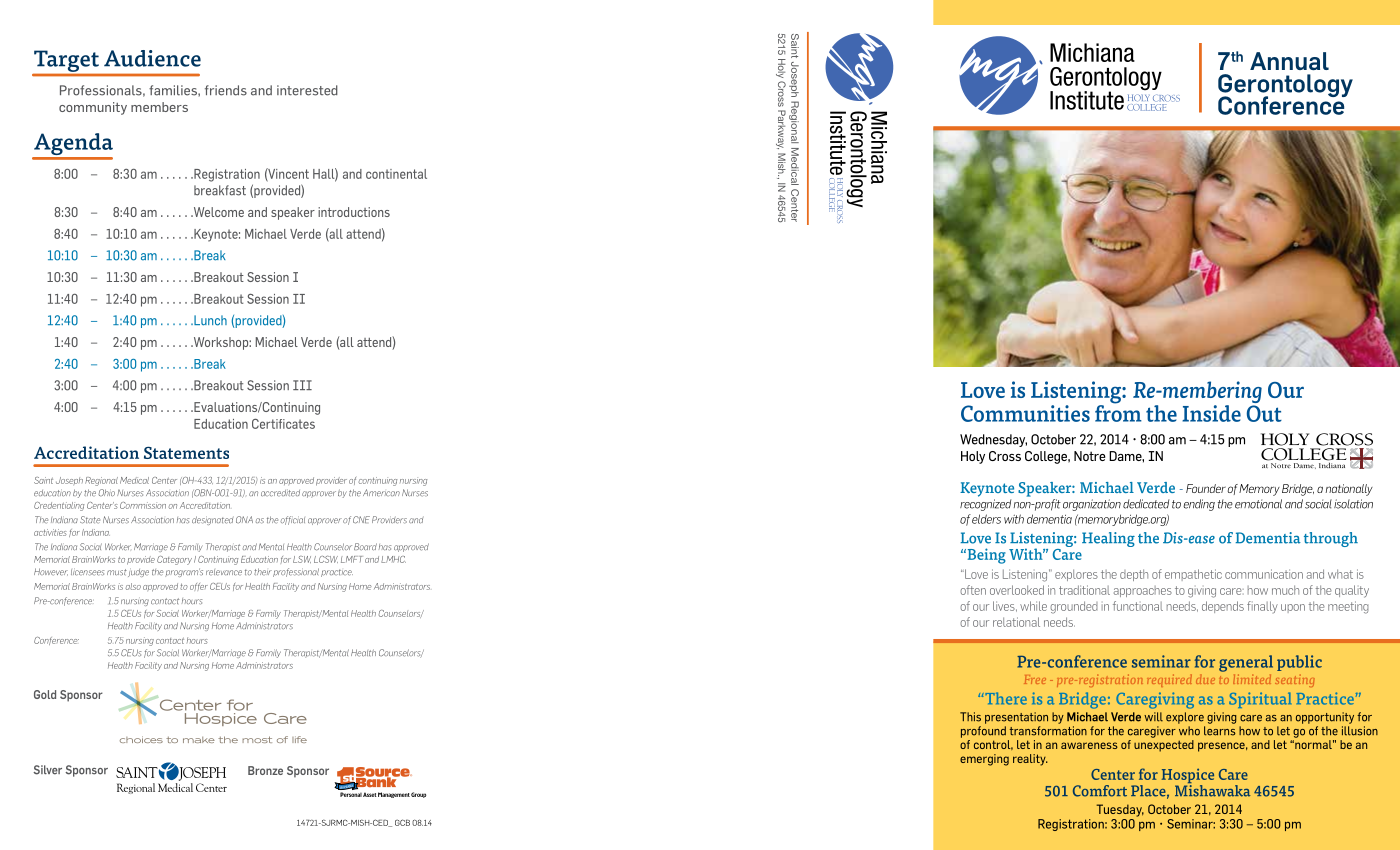 Image resolution: width=1400 pixels, height=850 pixels. I want to click on interested, so click(307, 90).
